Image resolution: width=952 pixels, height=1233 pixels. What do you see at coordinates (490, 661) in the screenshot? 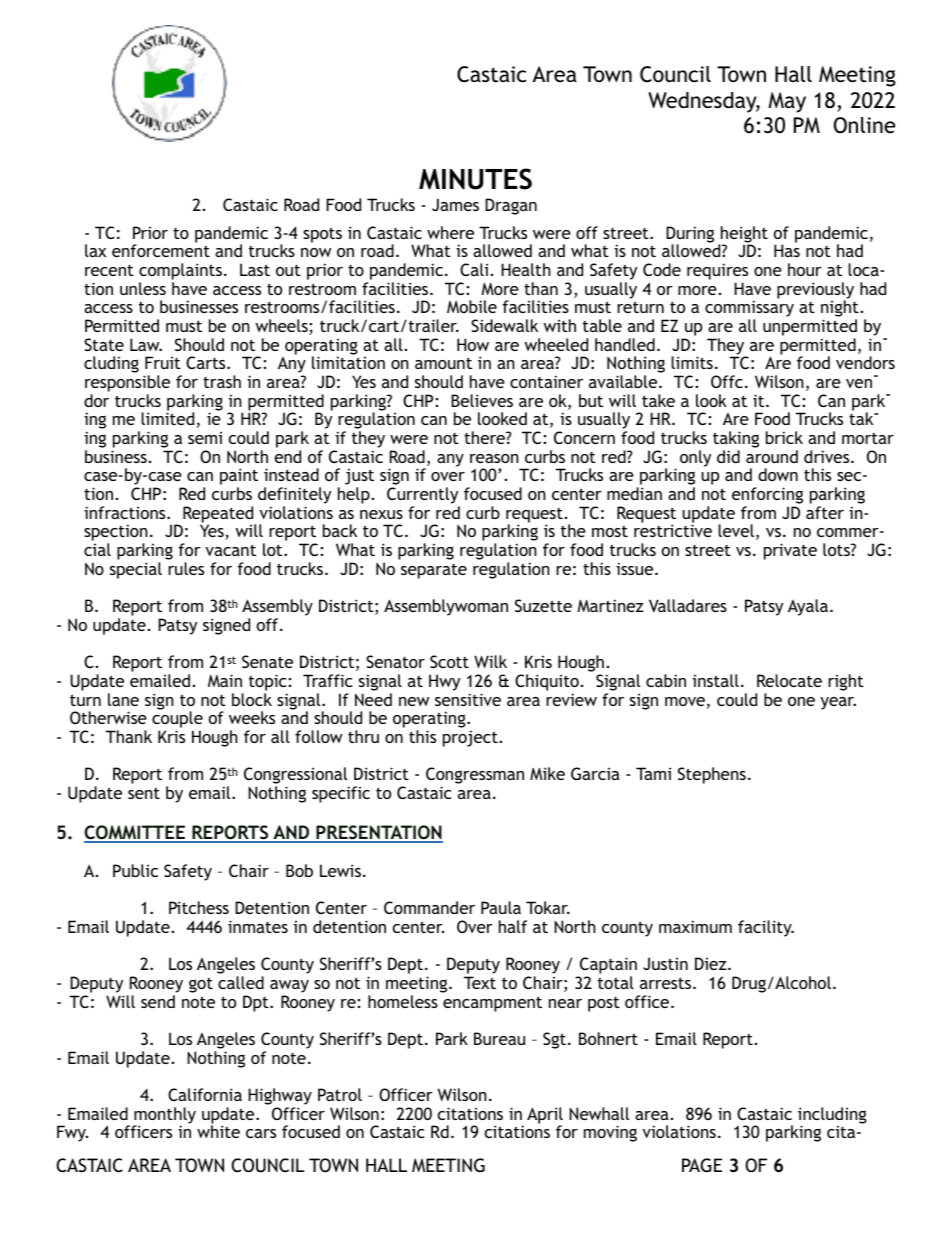
I see `Wilk` at bounding box center [490, 661].
